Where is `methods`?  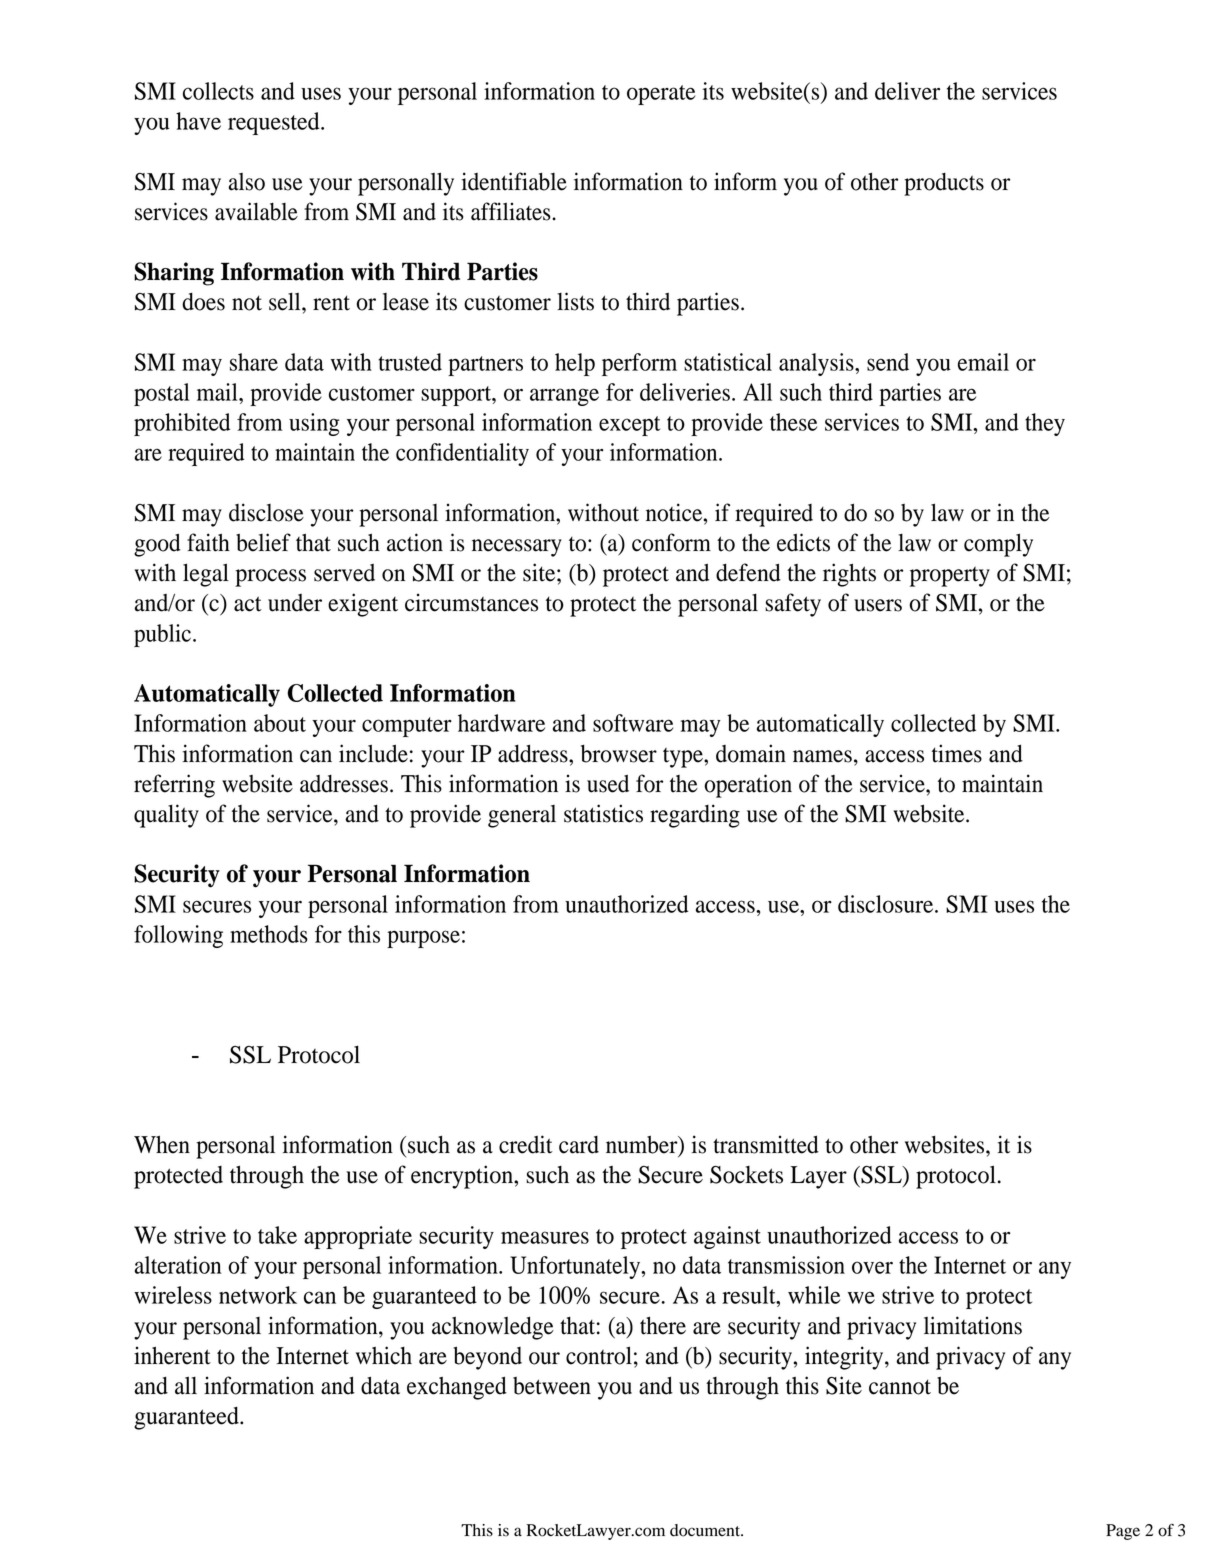 methods is located at coordinates (269, 934).
